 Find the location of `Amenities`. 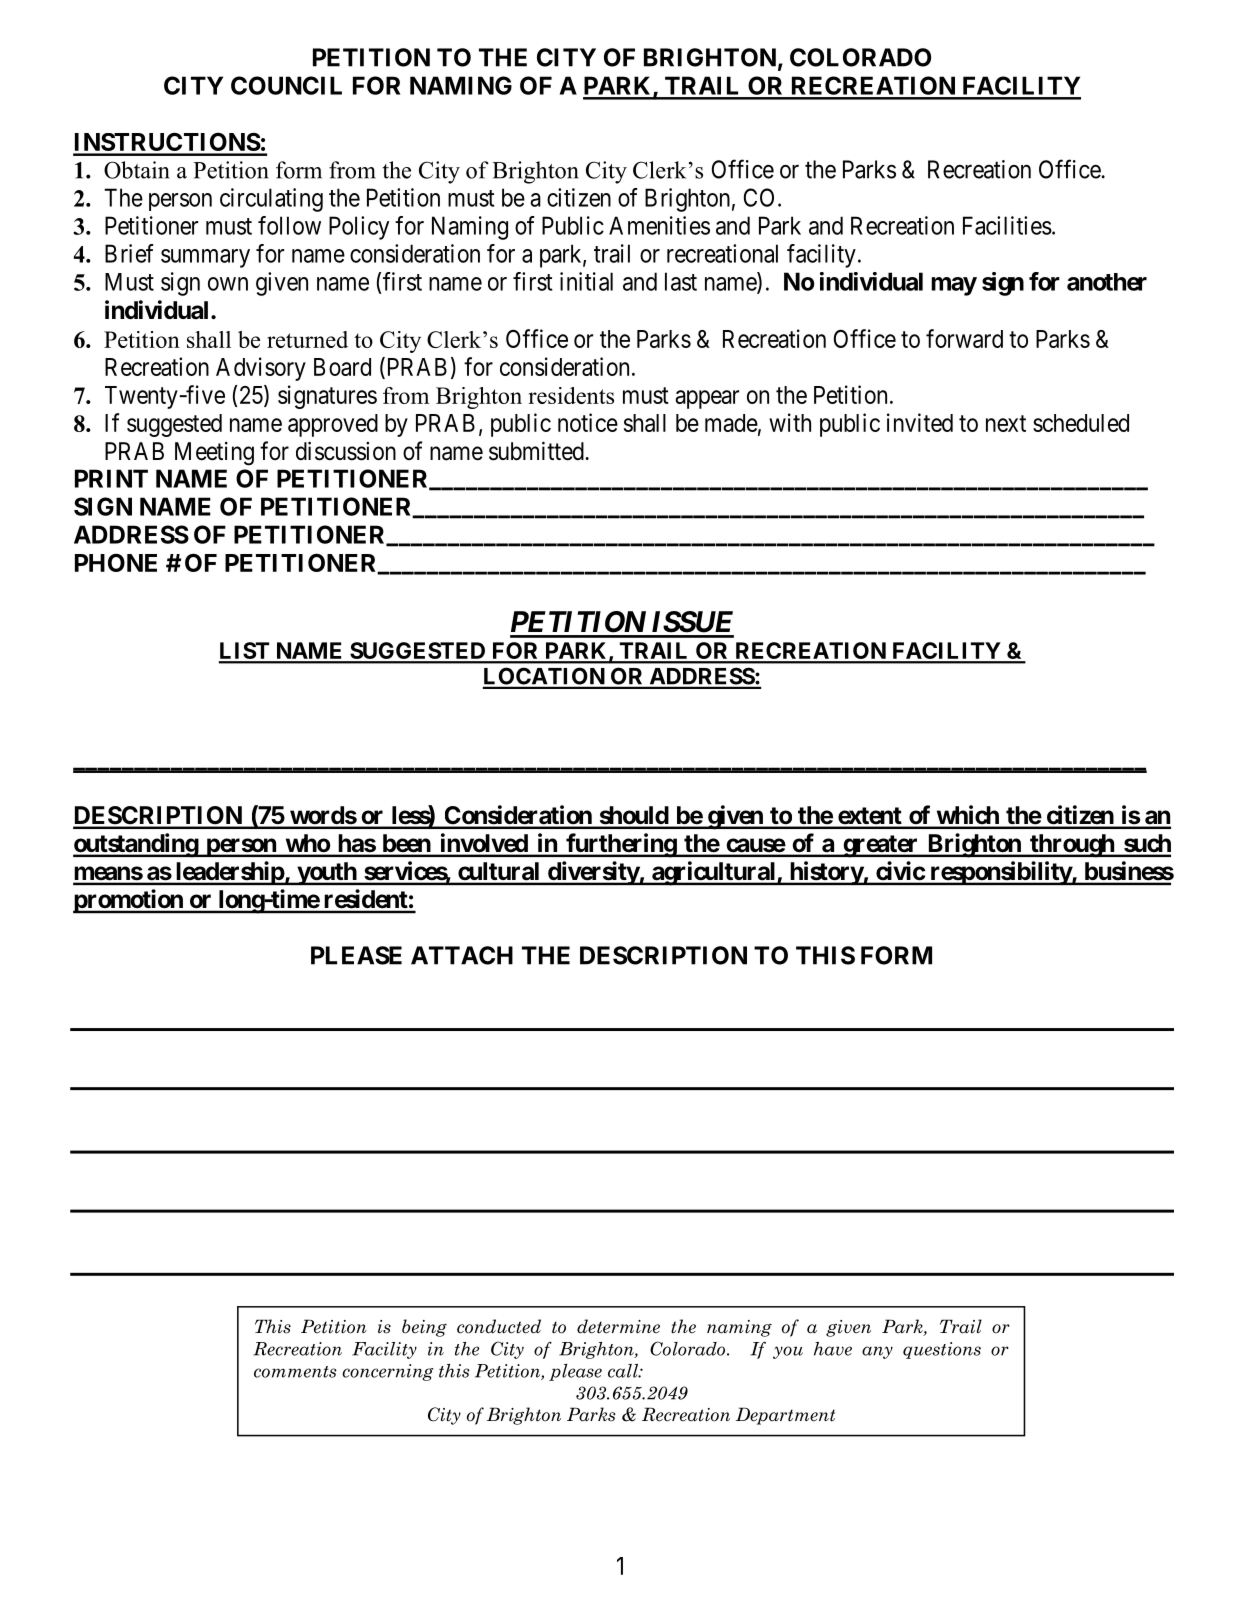

Amenities is located at coordinates (659, 225).
